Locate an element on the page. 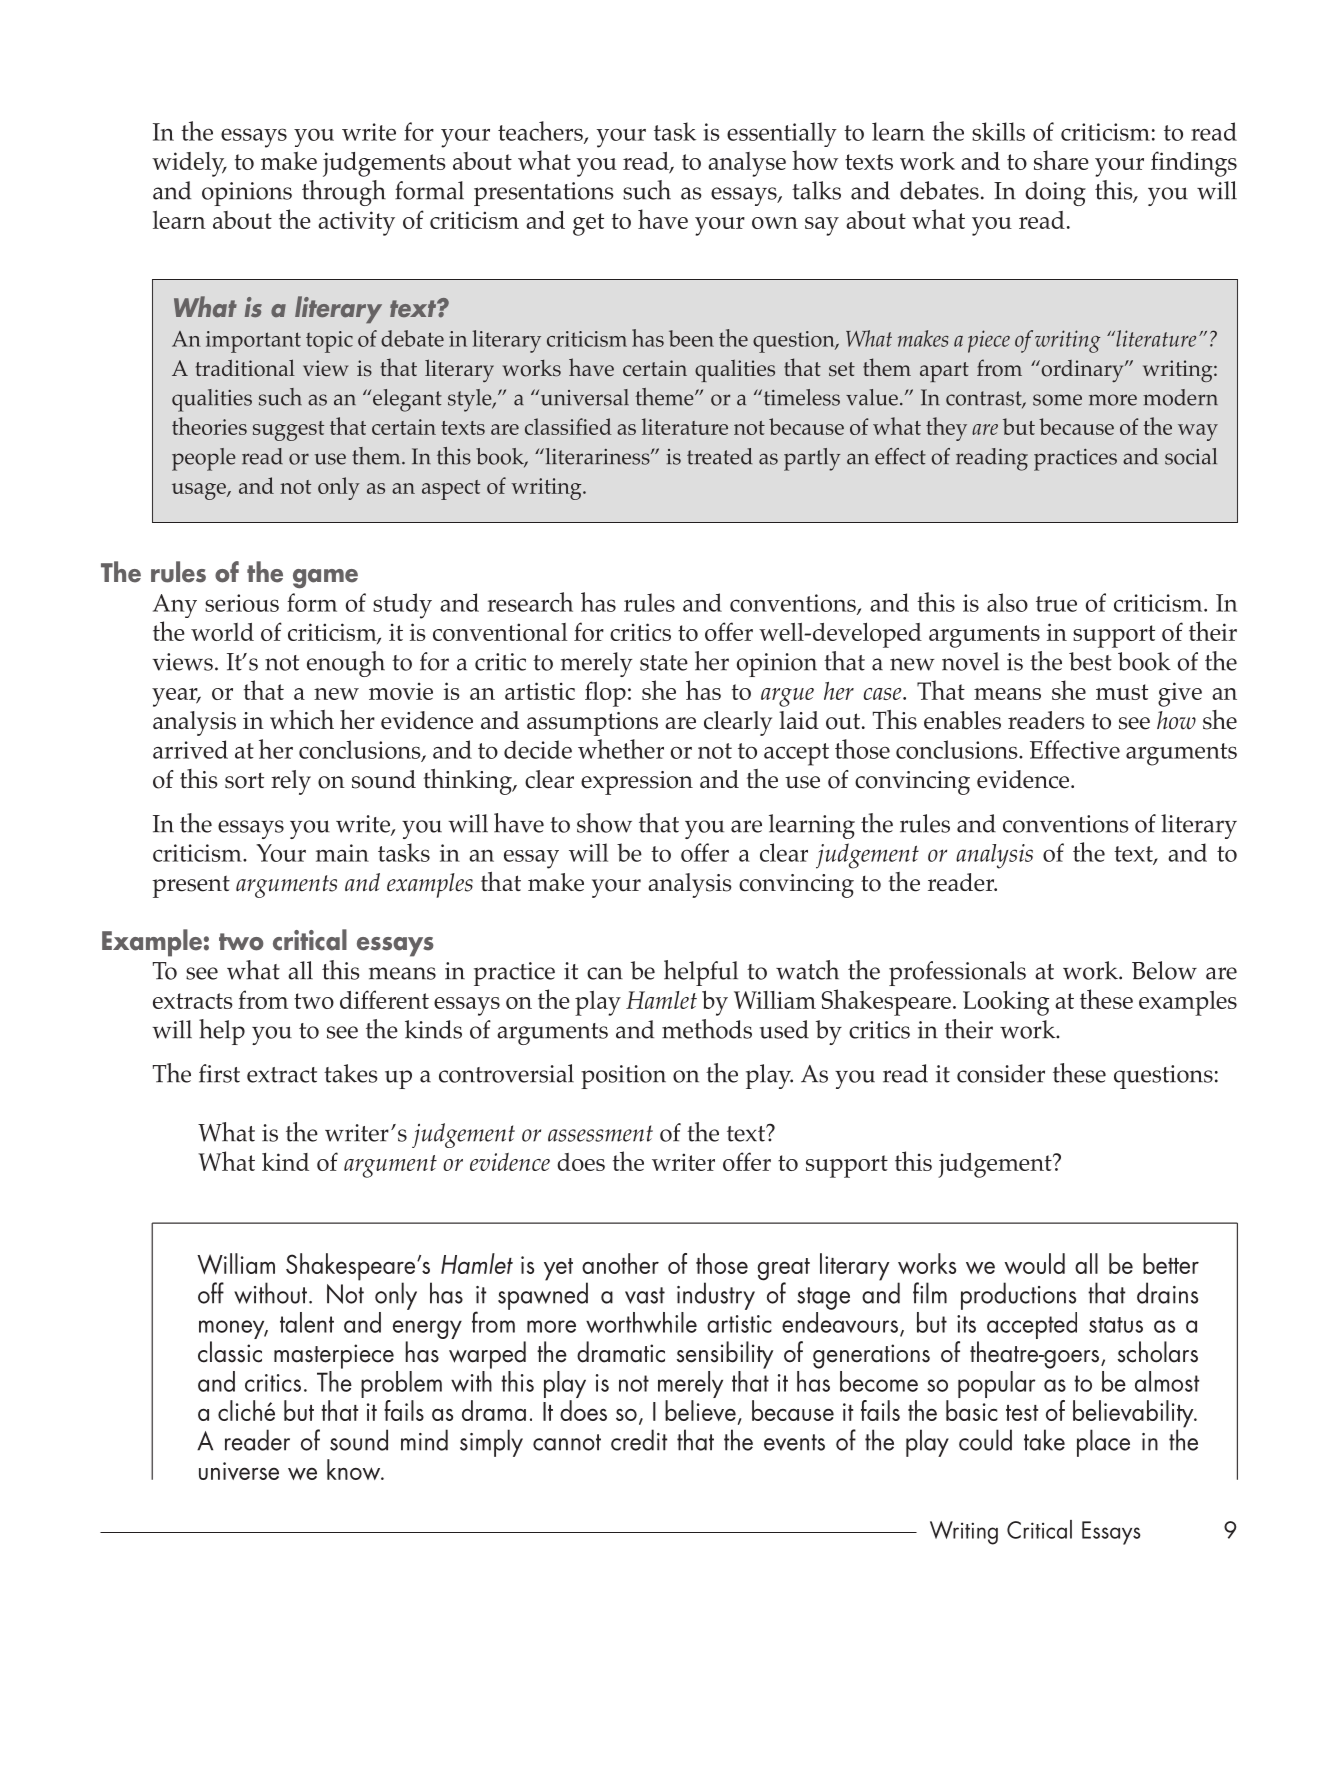 This image has width=1319, height=1775. through is located at coordinates (344, 193).
